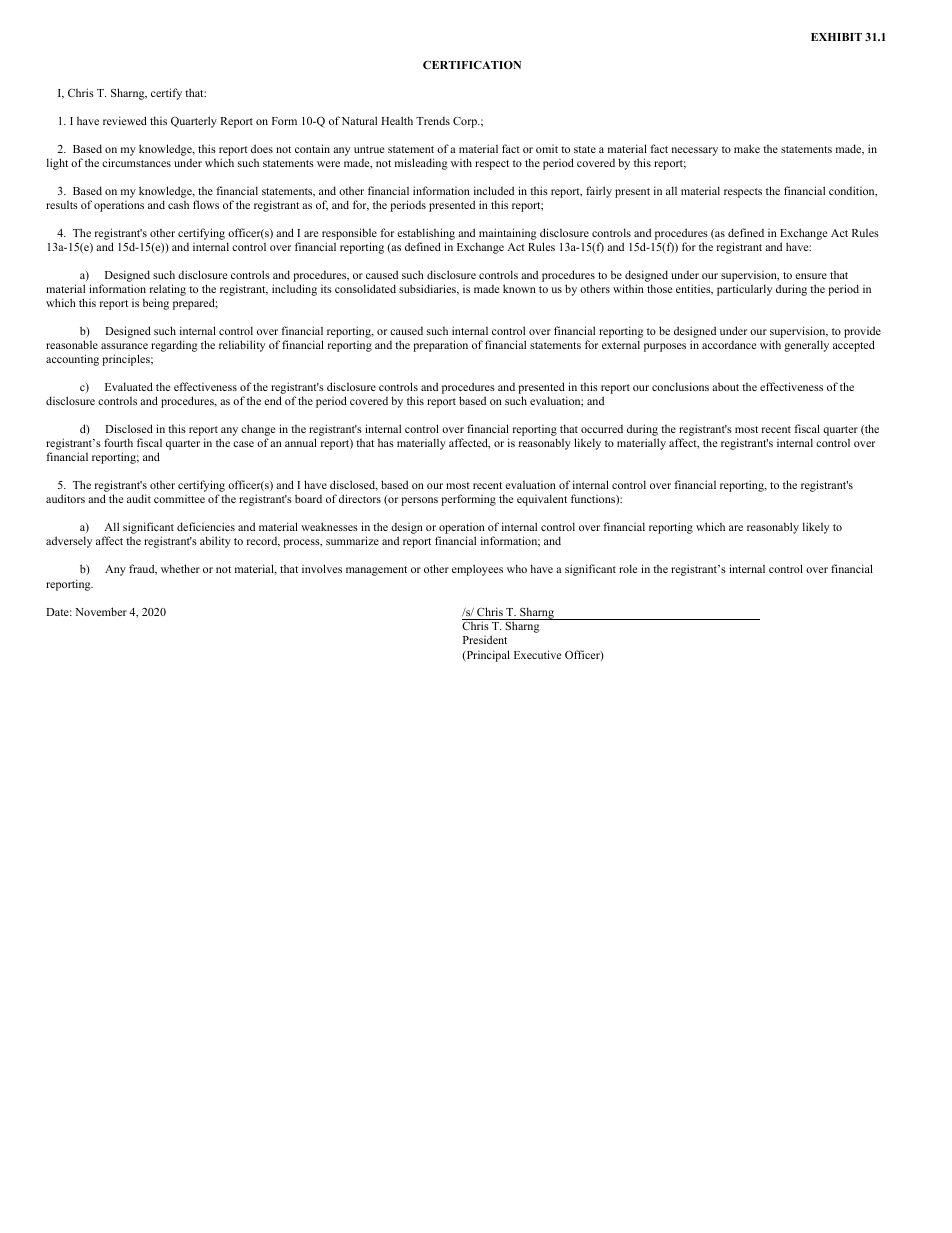 The width and height of the screenshot is (952, 1233). Describe the element at coordinates (426, 235) in the screenshot. I see `establishing` at that location.
